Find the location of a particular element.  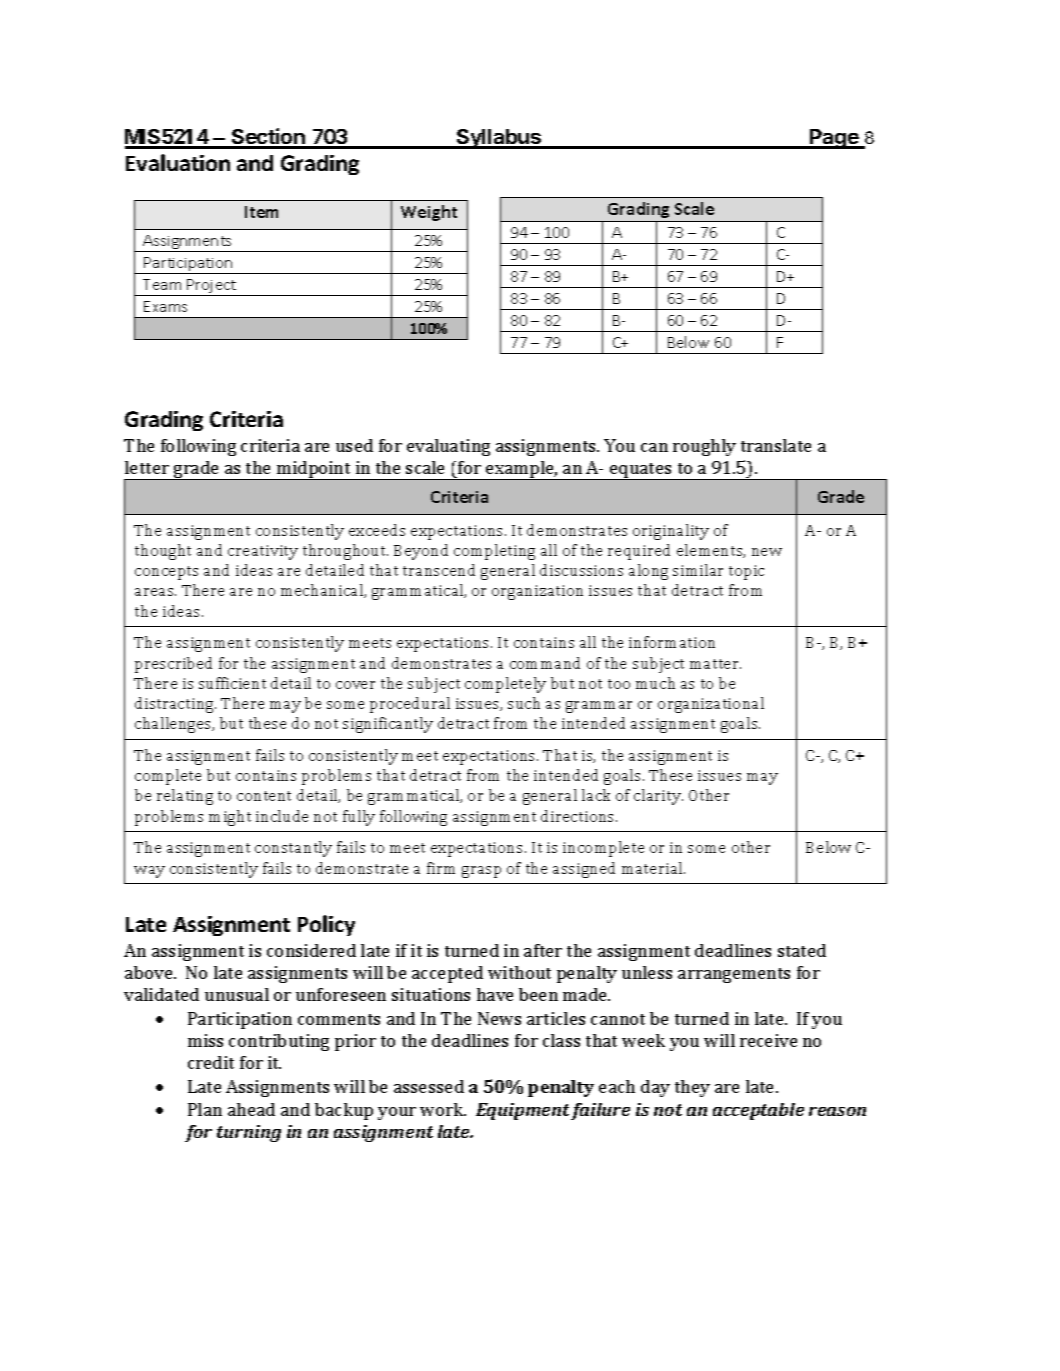

Syllabus is located at coordinates (499, 139).
